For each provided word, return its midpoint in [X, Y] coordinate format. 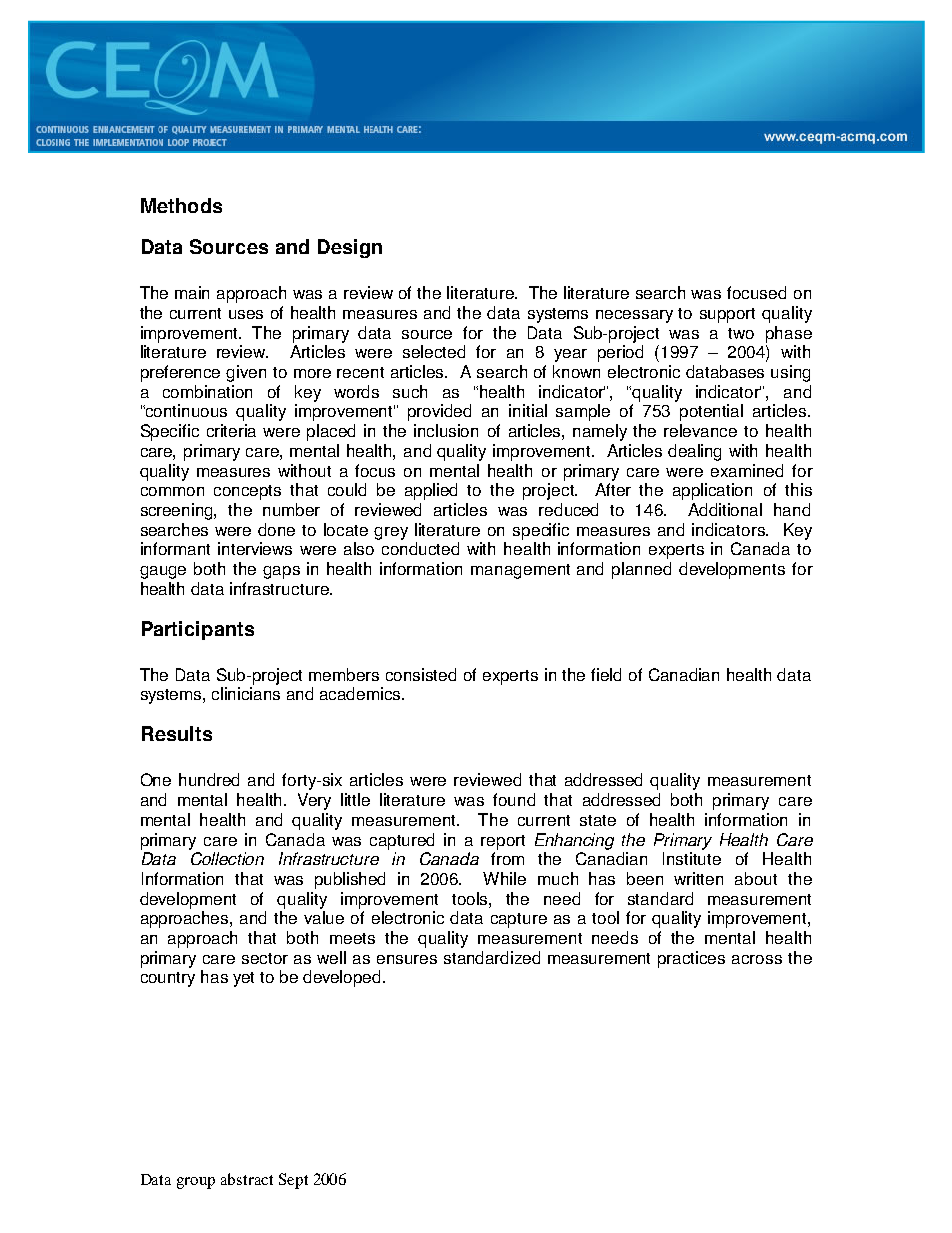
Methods [181, 205]
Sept [293, 1181]
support [727, 315]
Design [350, 248]
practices [691, 959]
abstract [247, 1179]
